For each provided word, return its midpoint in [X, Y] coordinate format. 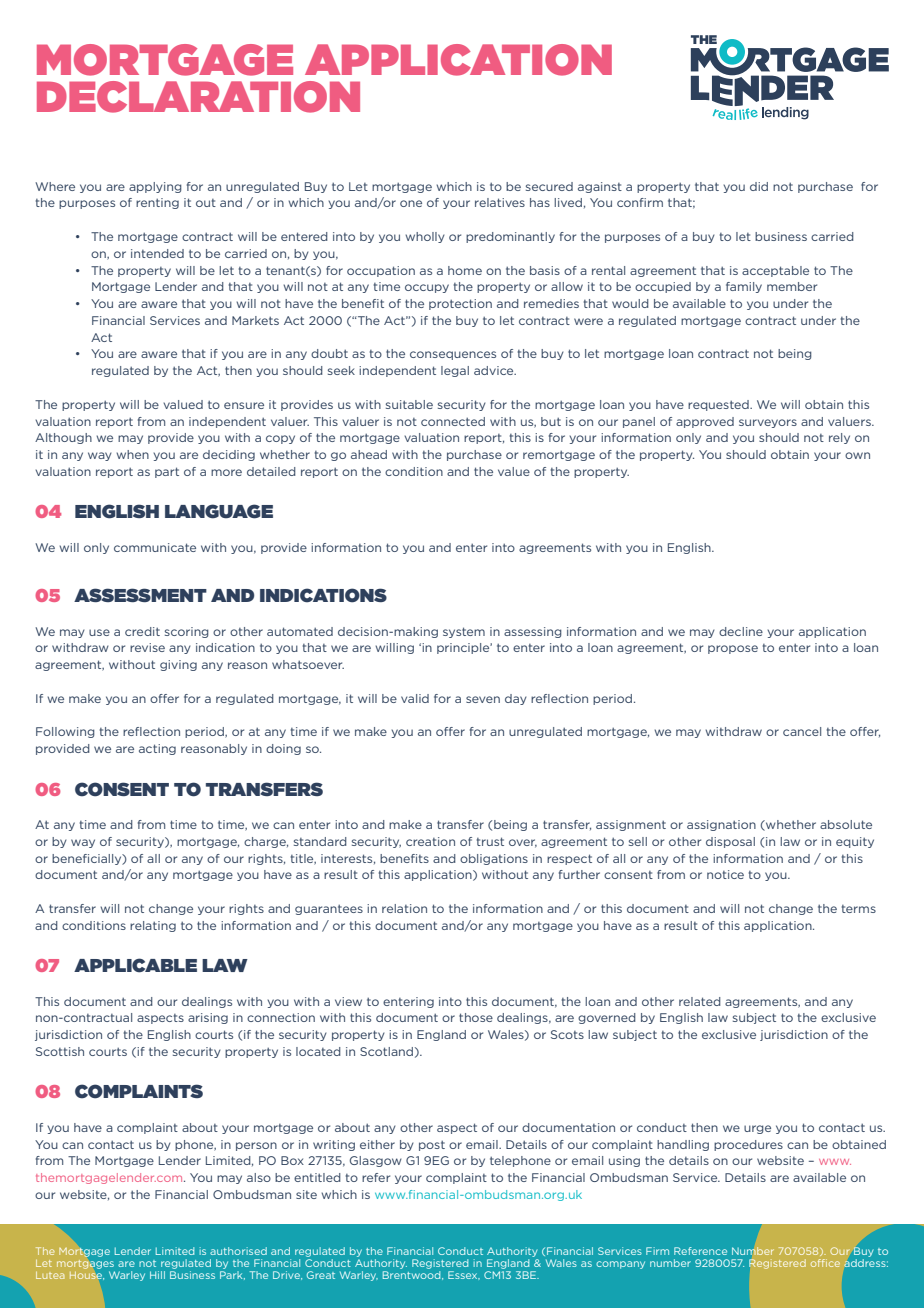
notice [725, 874]
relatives [500, 202]
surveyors [768, 423]
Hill [157, 1275]
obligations [494, 859]
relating [153, 926]
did [759, 186]
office [825, 1263]
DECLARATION [198, 97]
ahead [369, 454]
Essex [464, 1275]
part [167, 472]
